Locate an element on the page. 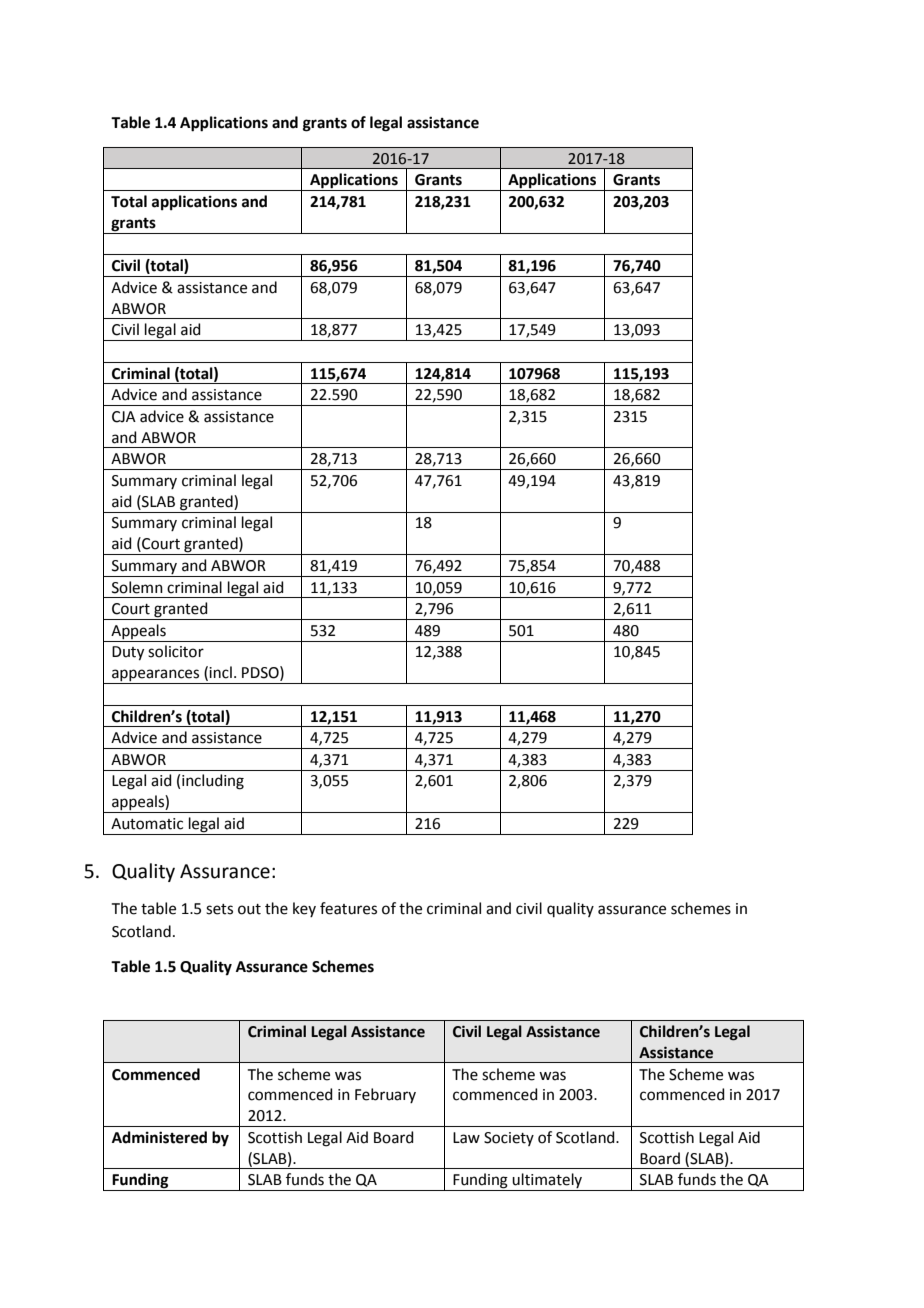 This page has height=1308, width=924. solicitor is located at coordinates (176, 651).
